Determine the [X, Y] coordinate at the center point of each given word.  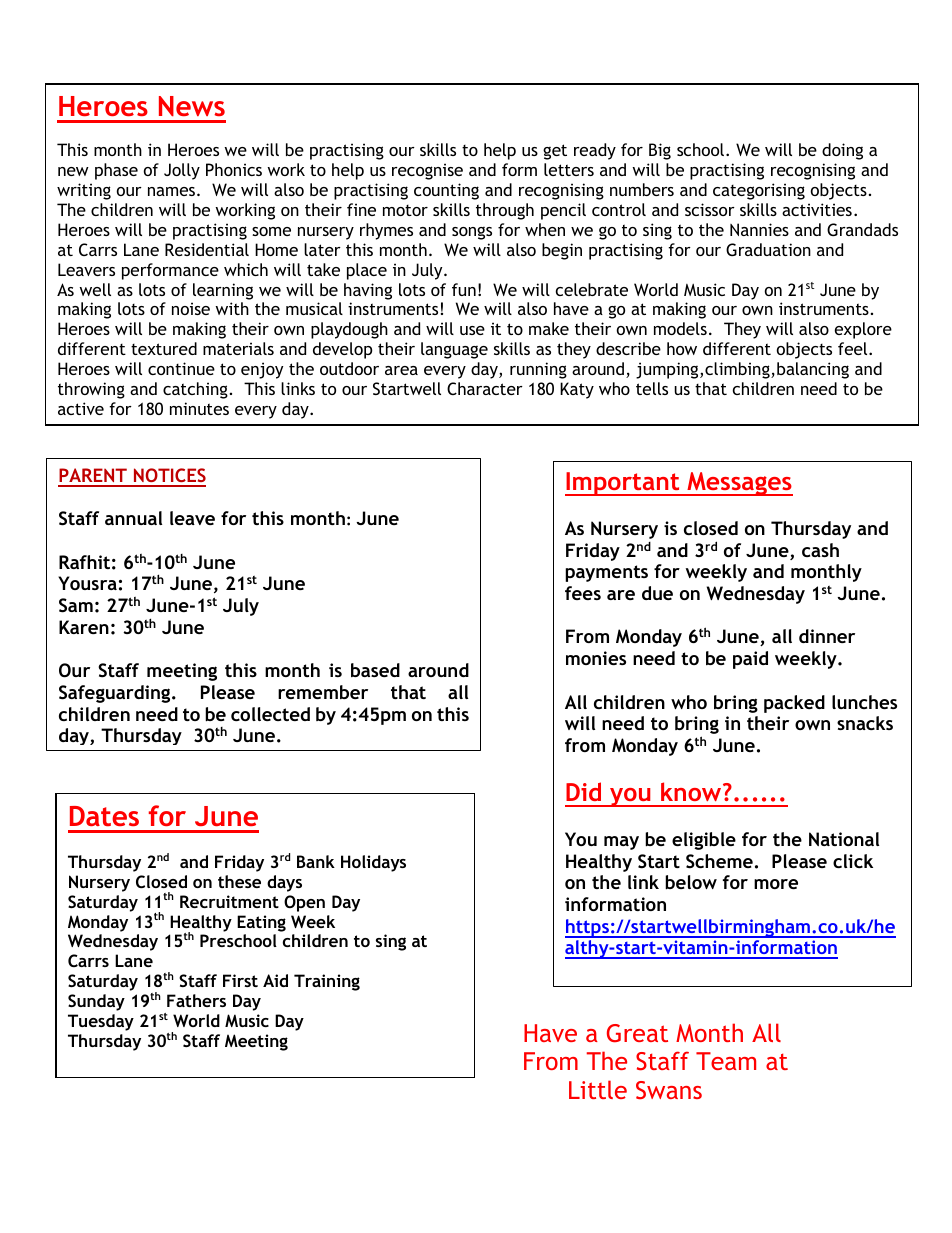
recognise [427, 171]
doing [842, 151]
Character [485, 388]
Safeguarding [116, 694]
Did [583, 791]
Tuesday [101, 1022]
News [192, 106]
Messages [739, 484]
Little [598, 1089]
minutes [199, 408]
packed [794, 704]
